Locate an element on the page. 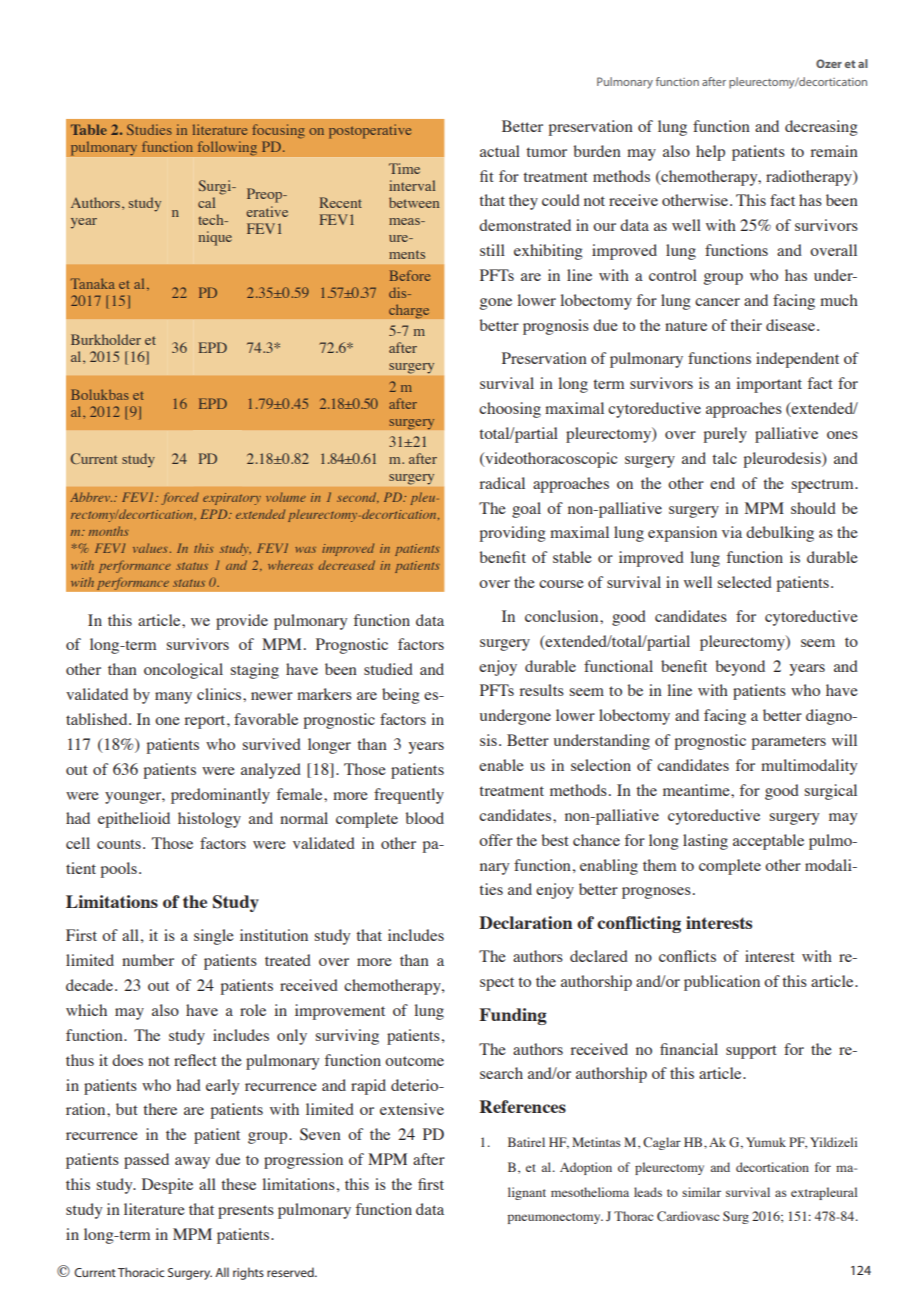  Studies is located at coordinates (149, 129).
